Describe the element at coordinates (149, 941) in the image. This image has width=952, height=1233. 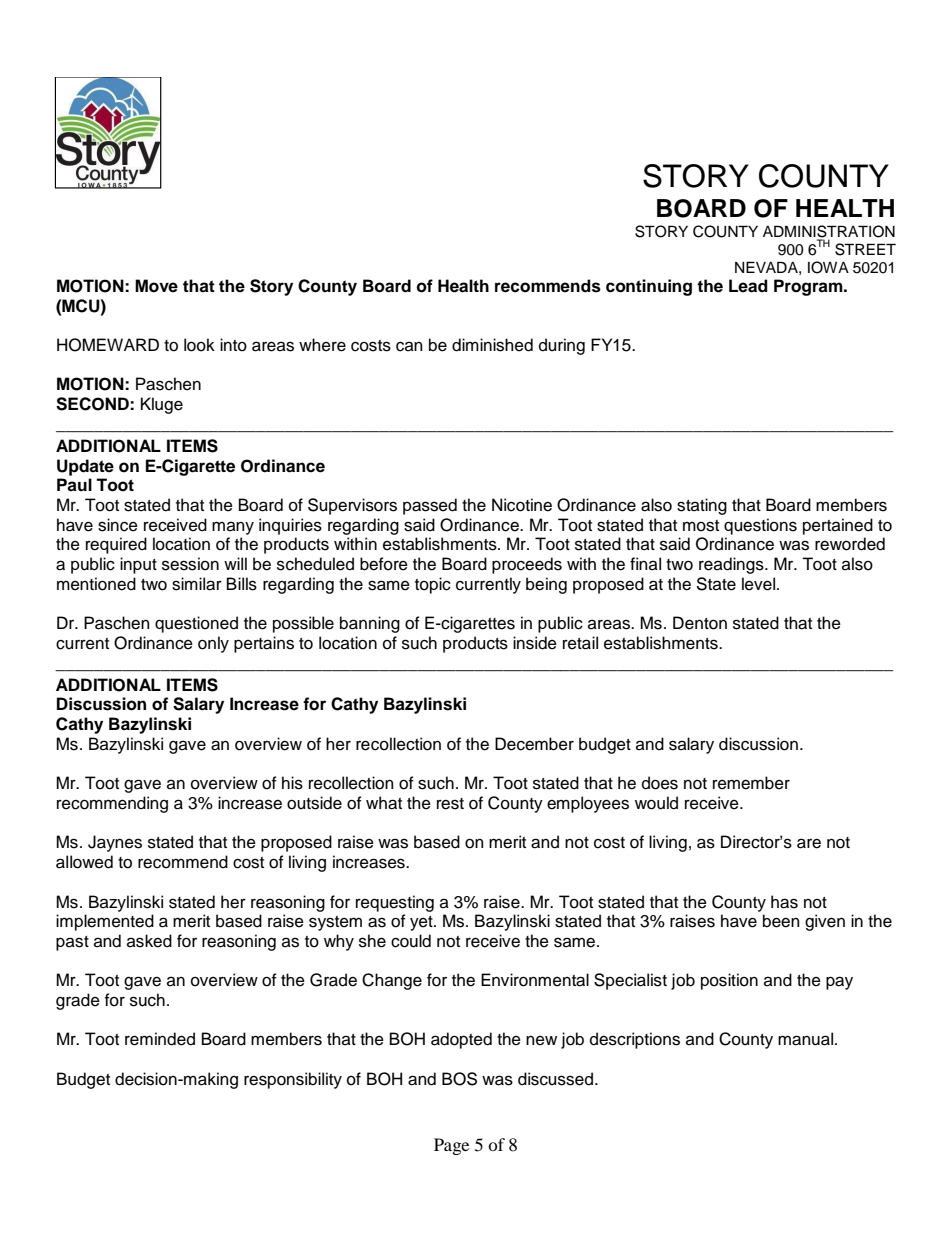
I see `asked` at that location.
